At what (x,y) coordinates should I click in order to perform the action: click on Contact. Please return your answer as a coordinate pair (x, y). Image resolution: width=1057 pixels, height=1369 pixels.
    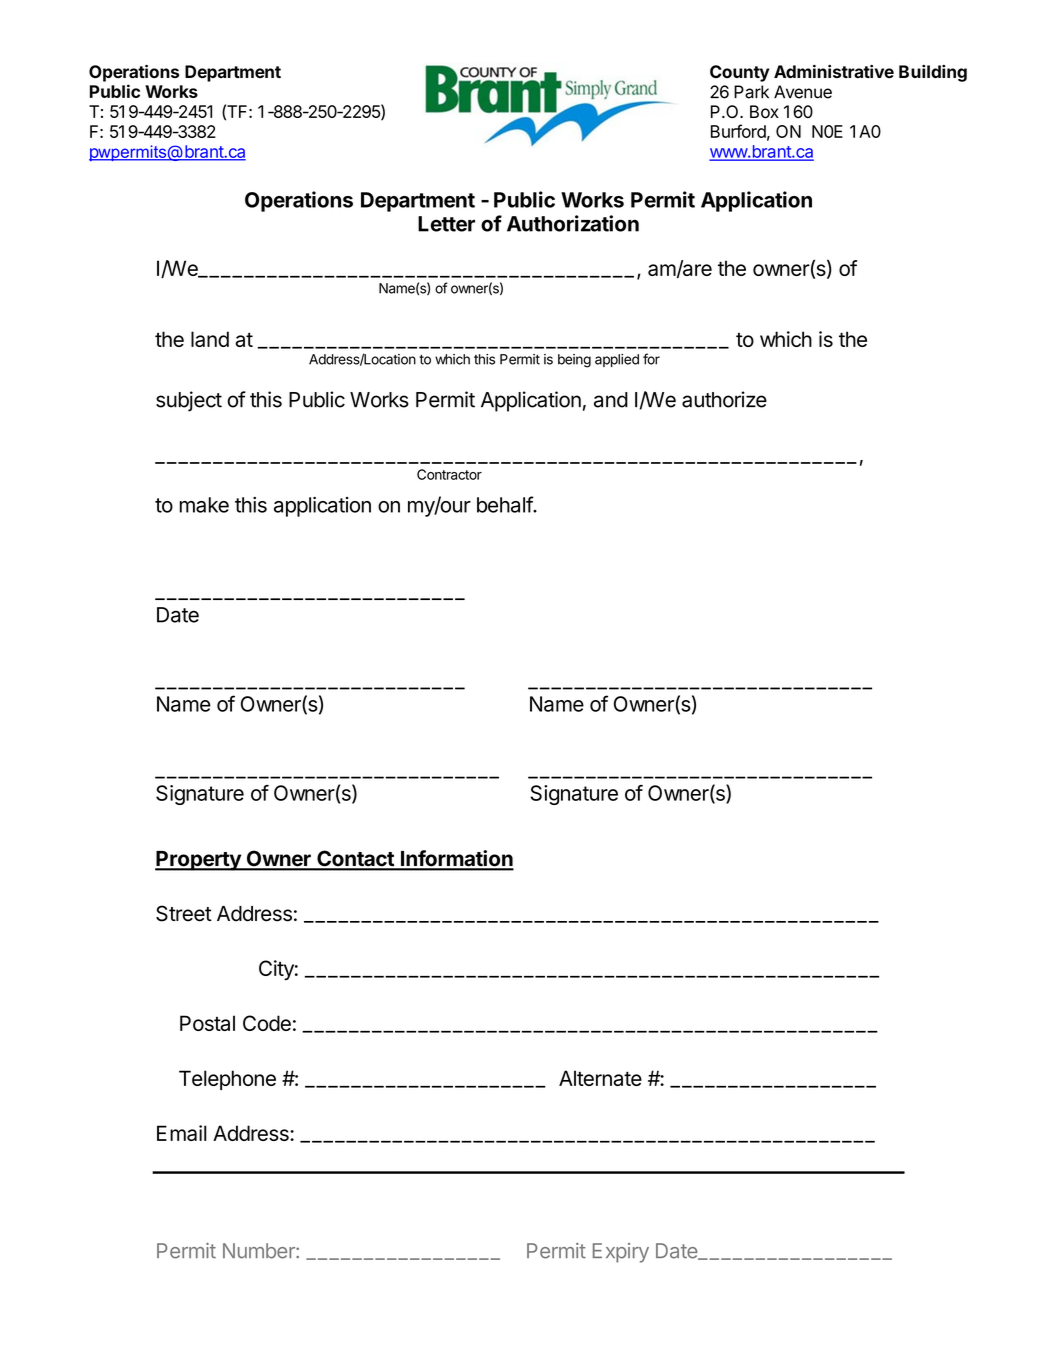
    Looking at the image, I should click on (355, 860).
